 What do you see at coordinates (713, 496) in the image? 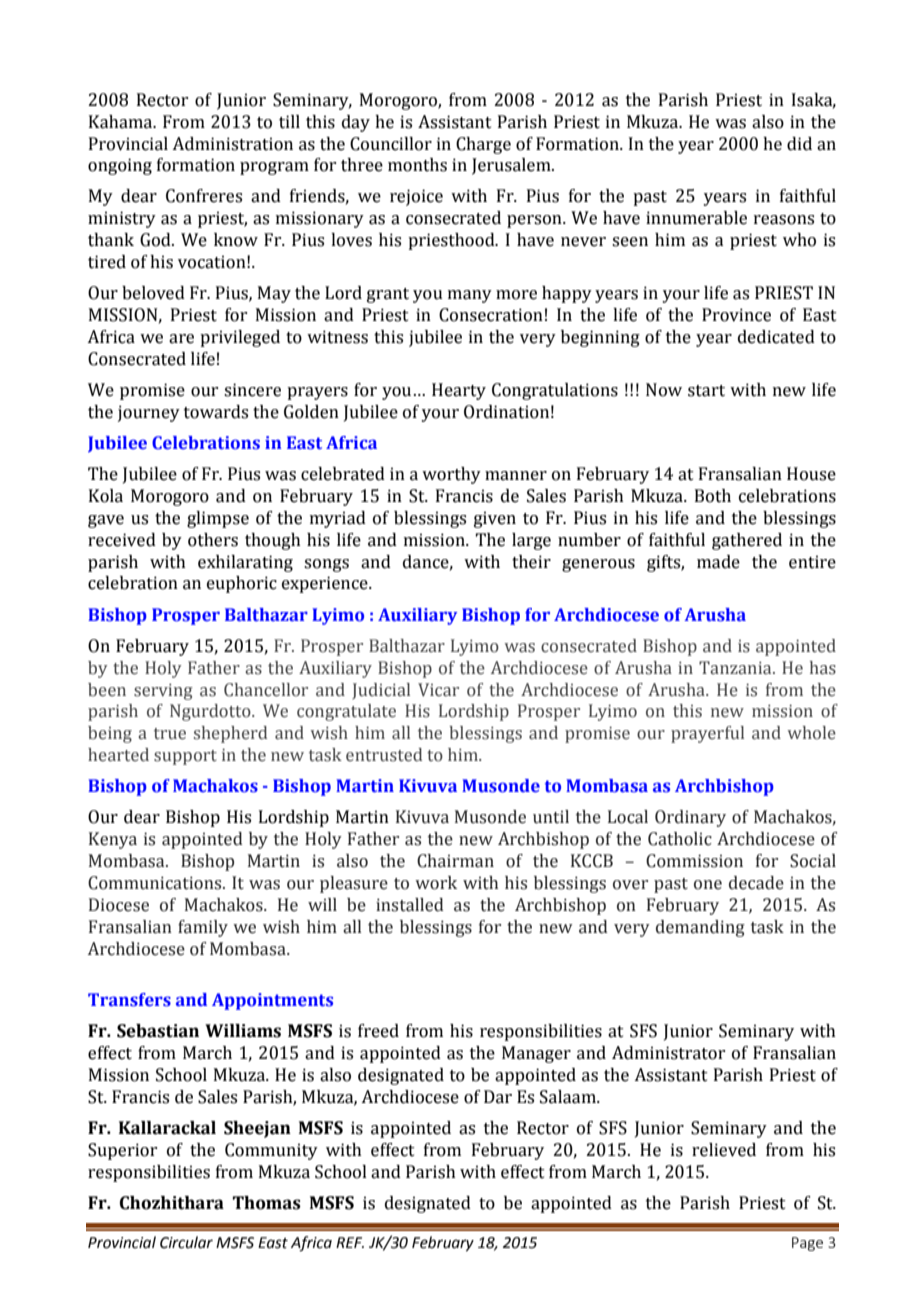
I see `Both` at bounding box center [713, 496].
